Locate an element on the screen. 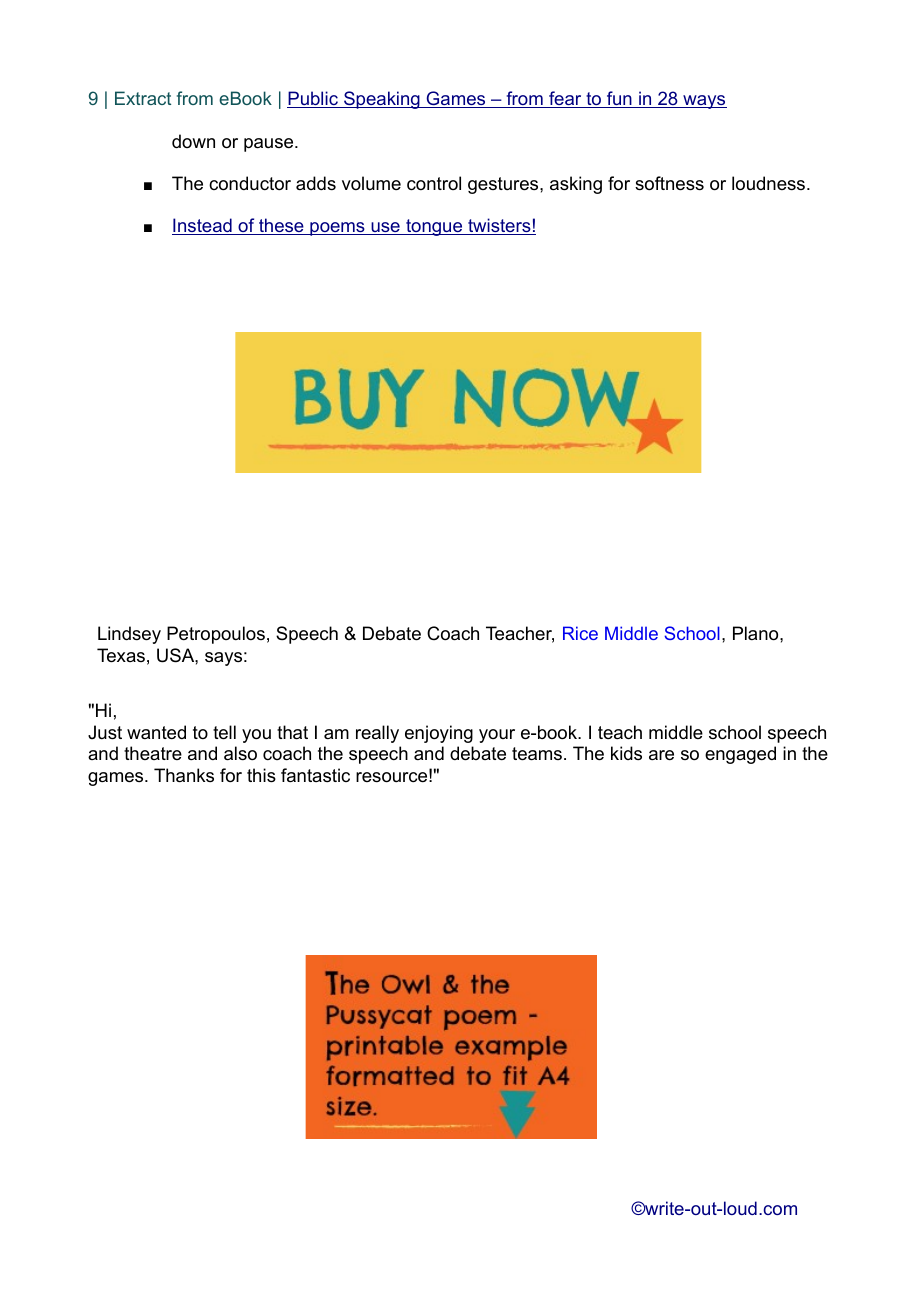  Speaking is located at coordinates (382, 100).
